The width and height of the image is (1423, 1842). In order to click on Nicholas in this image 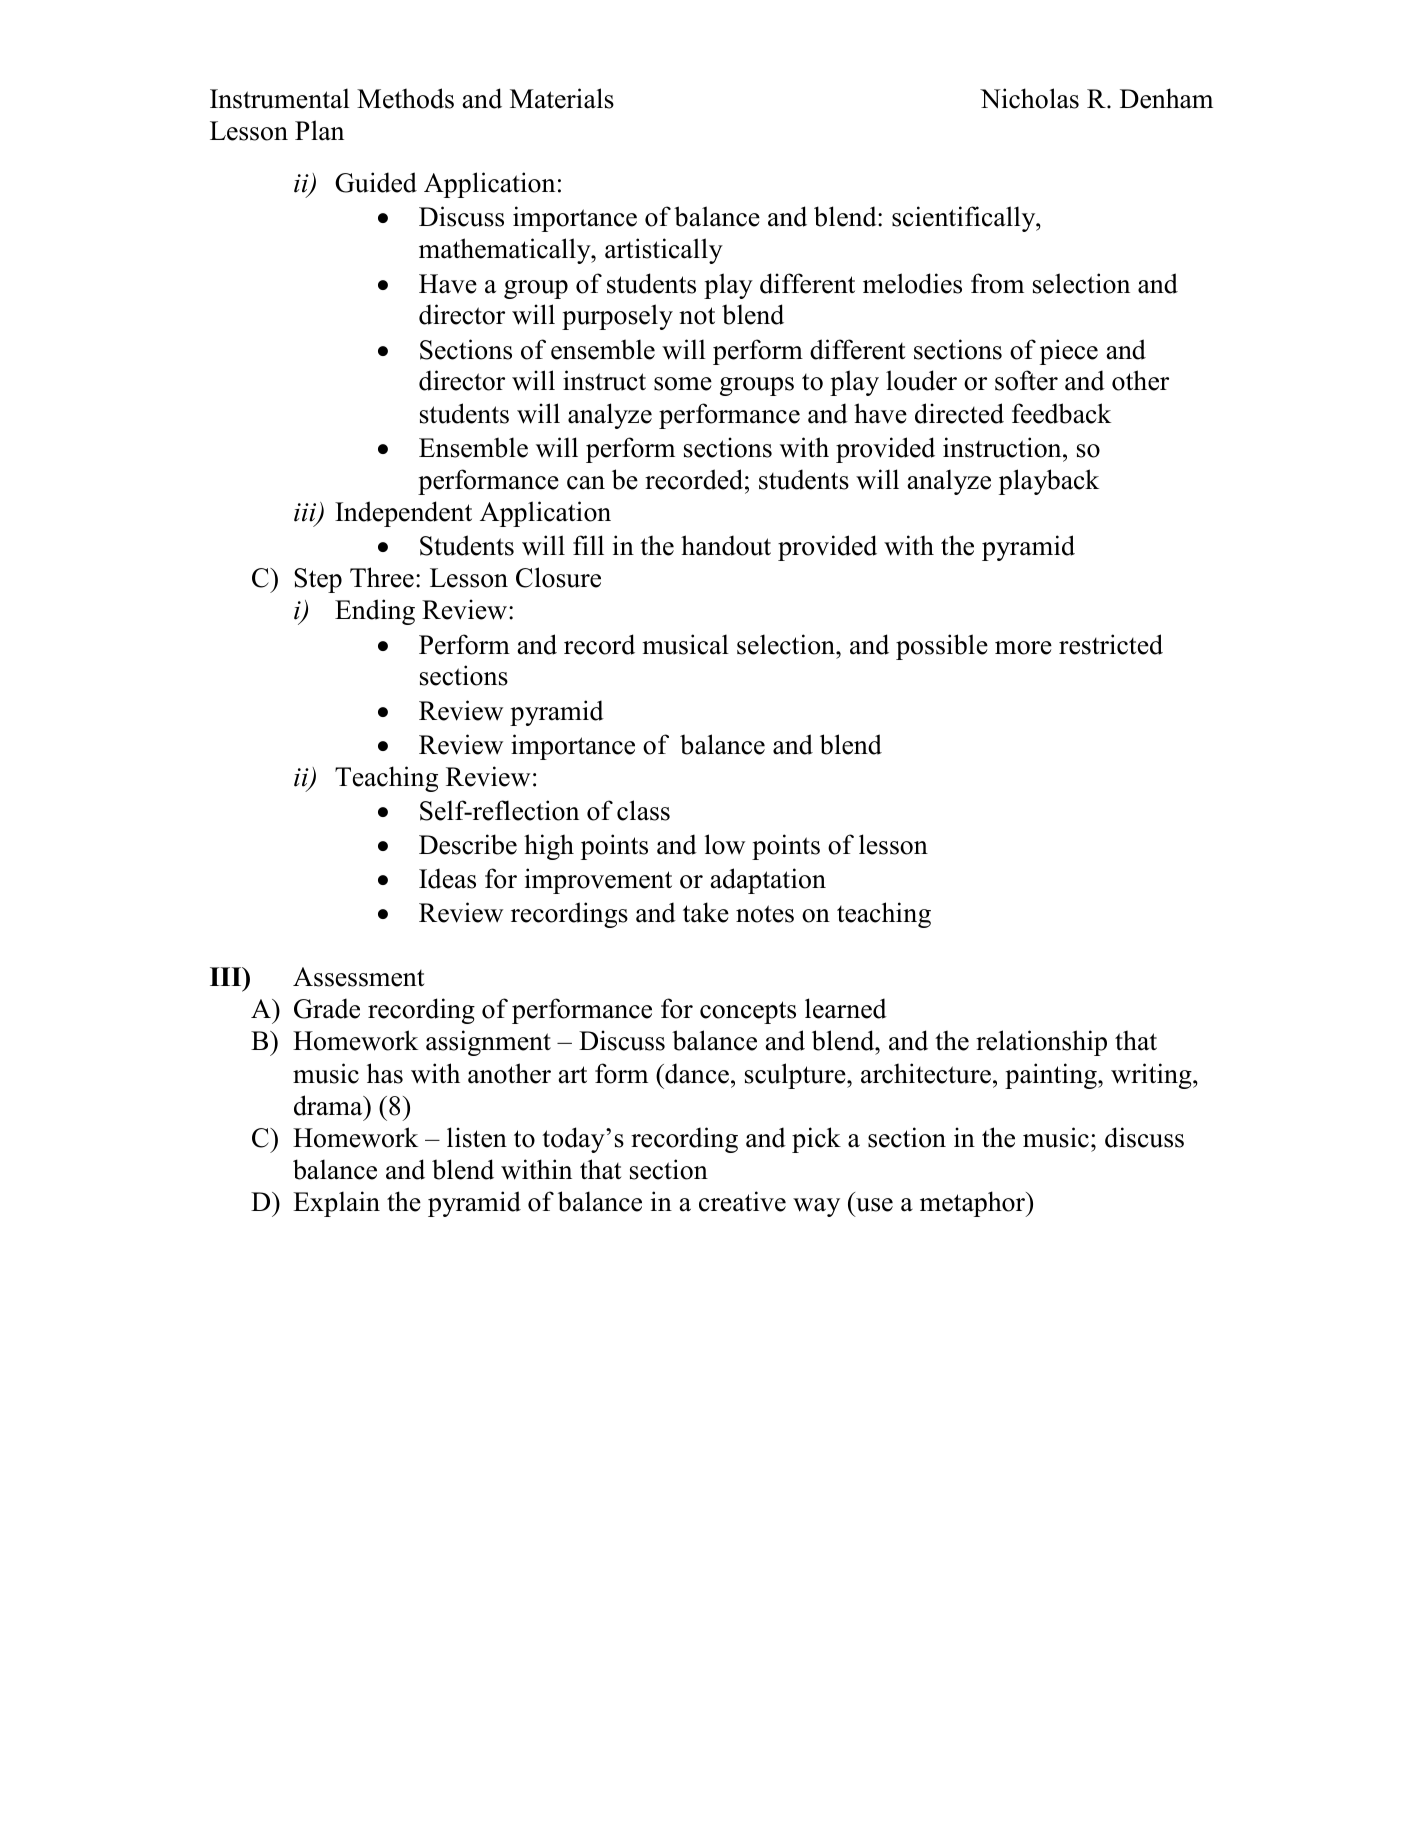, I will do `click(1029, 98)`.
